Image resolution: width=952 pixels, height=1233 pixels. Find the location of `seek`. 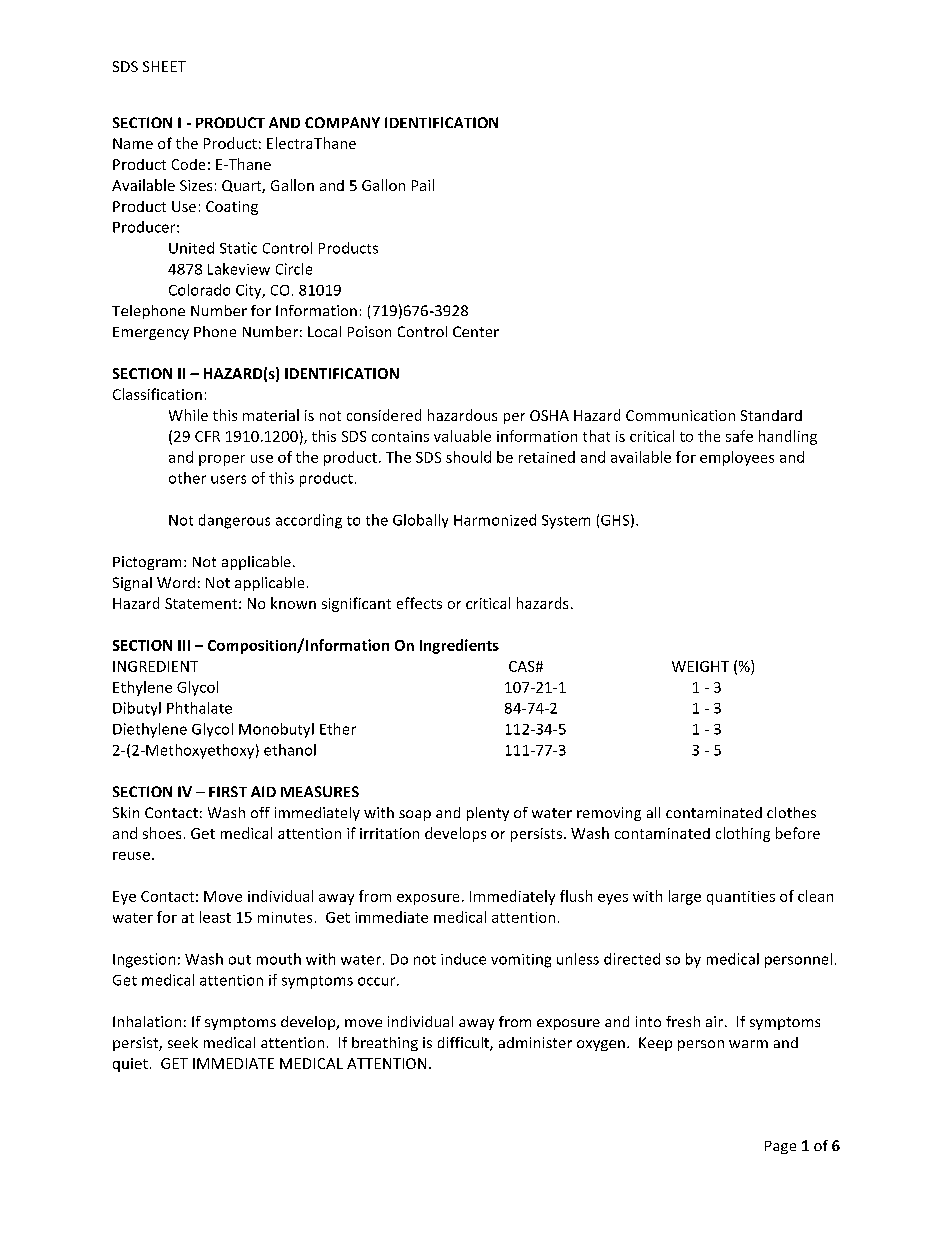

seek is located at coordinates (183, 1042).
